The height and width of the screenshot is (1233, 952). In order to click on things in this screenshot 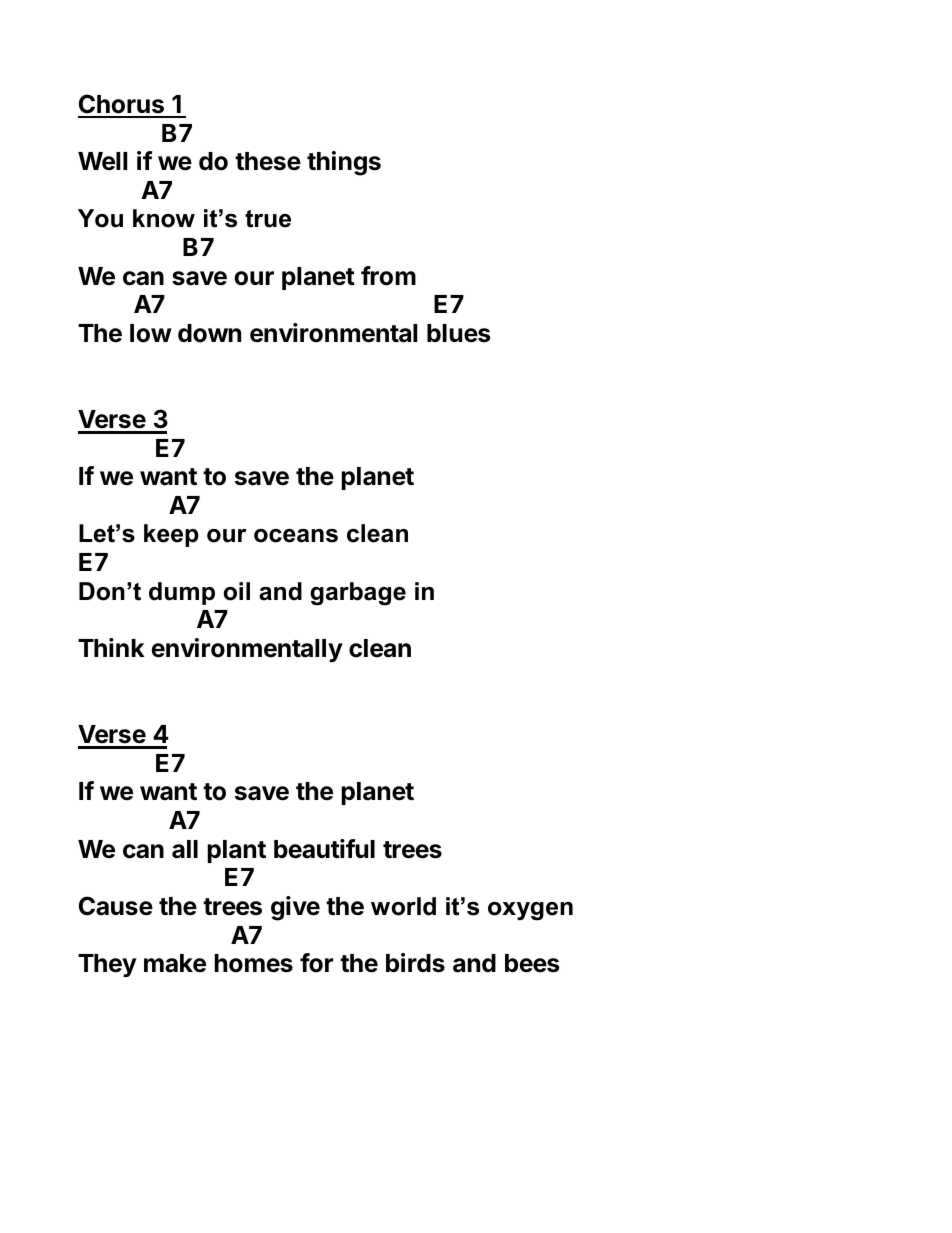, I will do `click(344, 163)`.
